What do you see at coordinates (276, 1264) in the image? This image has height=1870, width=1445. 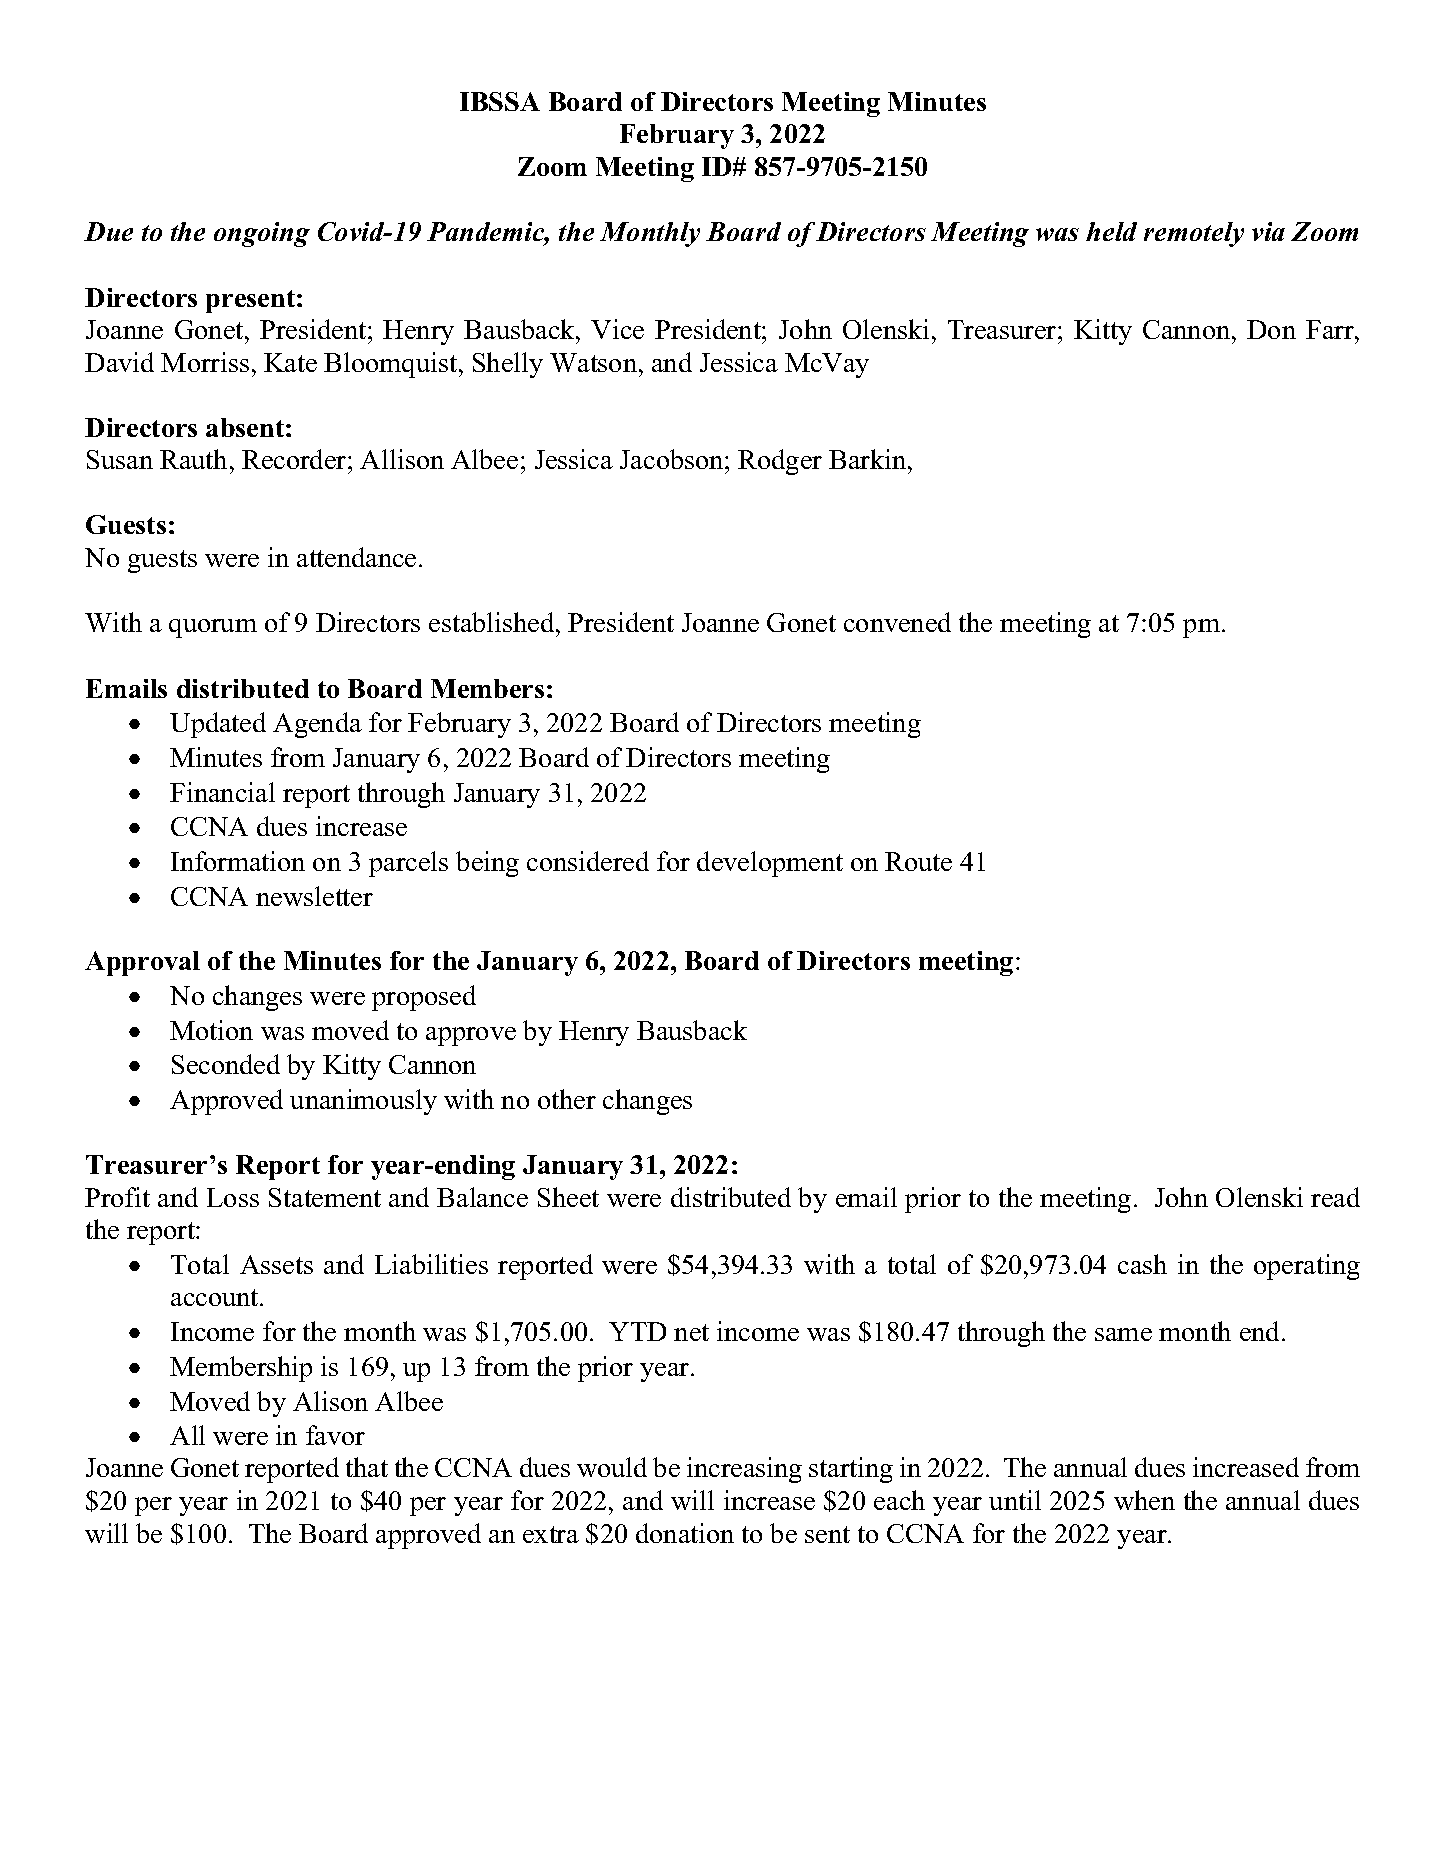 I see `Assets` at bounding box center [276, 1264].
